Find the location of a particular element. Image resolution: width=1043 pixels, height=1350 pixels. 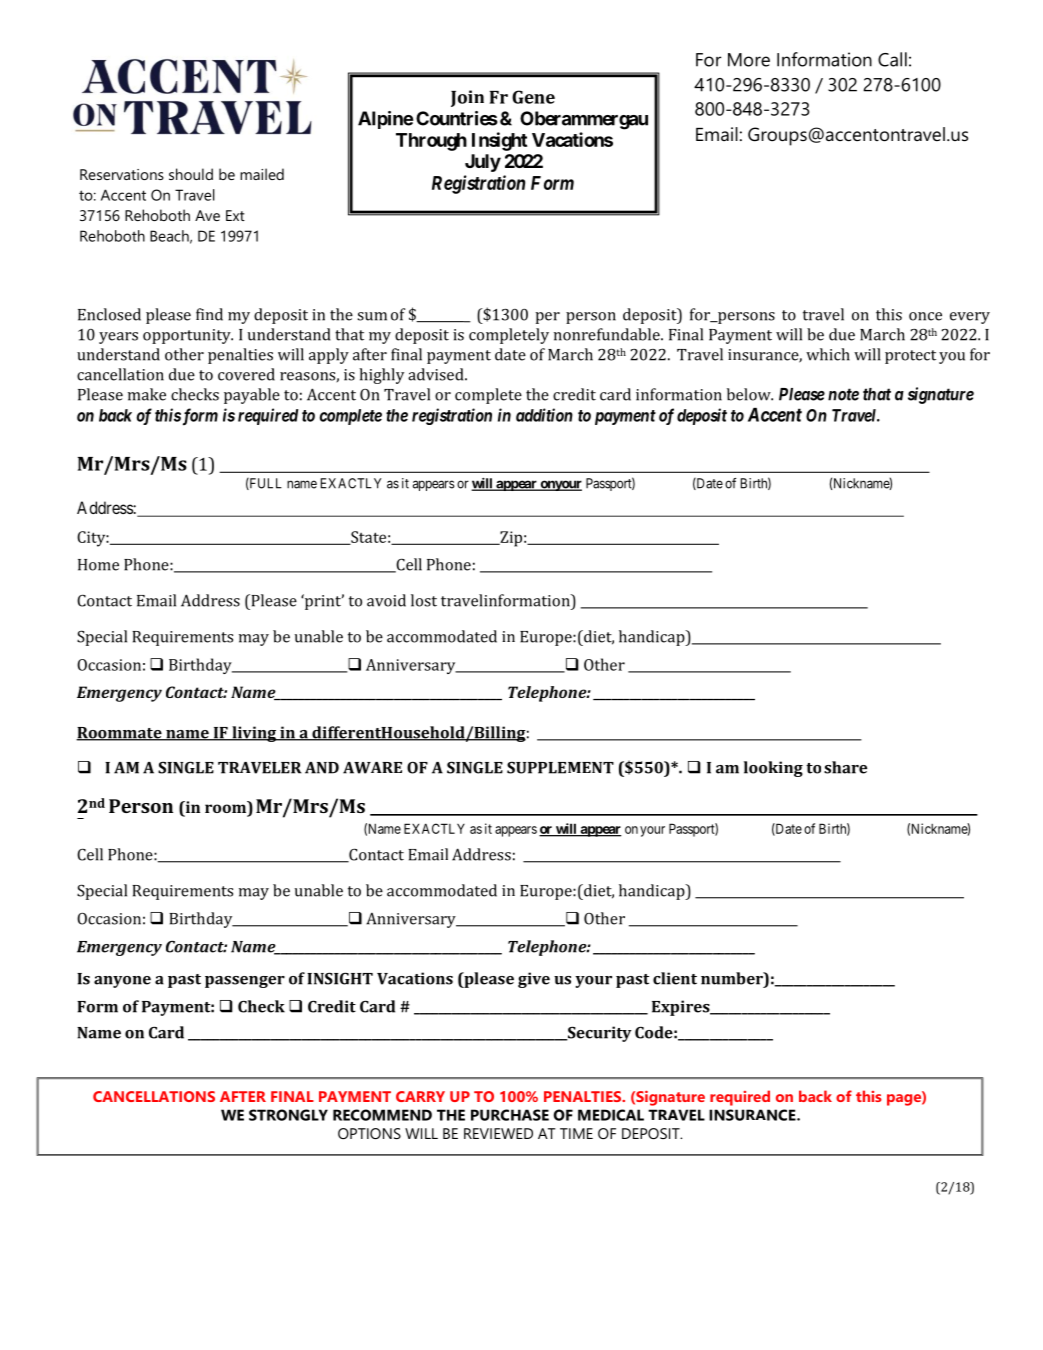

Gene is located at coordinates (533, 97).
